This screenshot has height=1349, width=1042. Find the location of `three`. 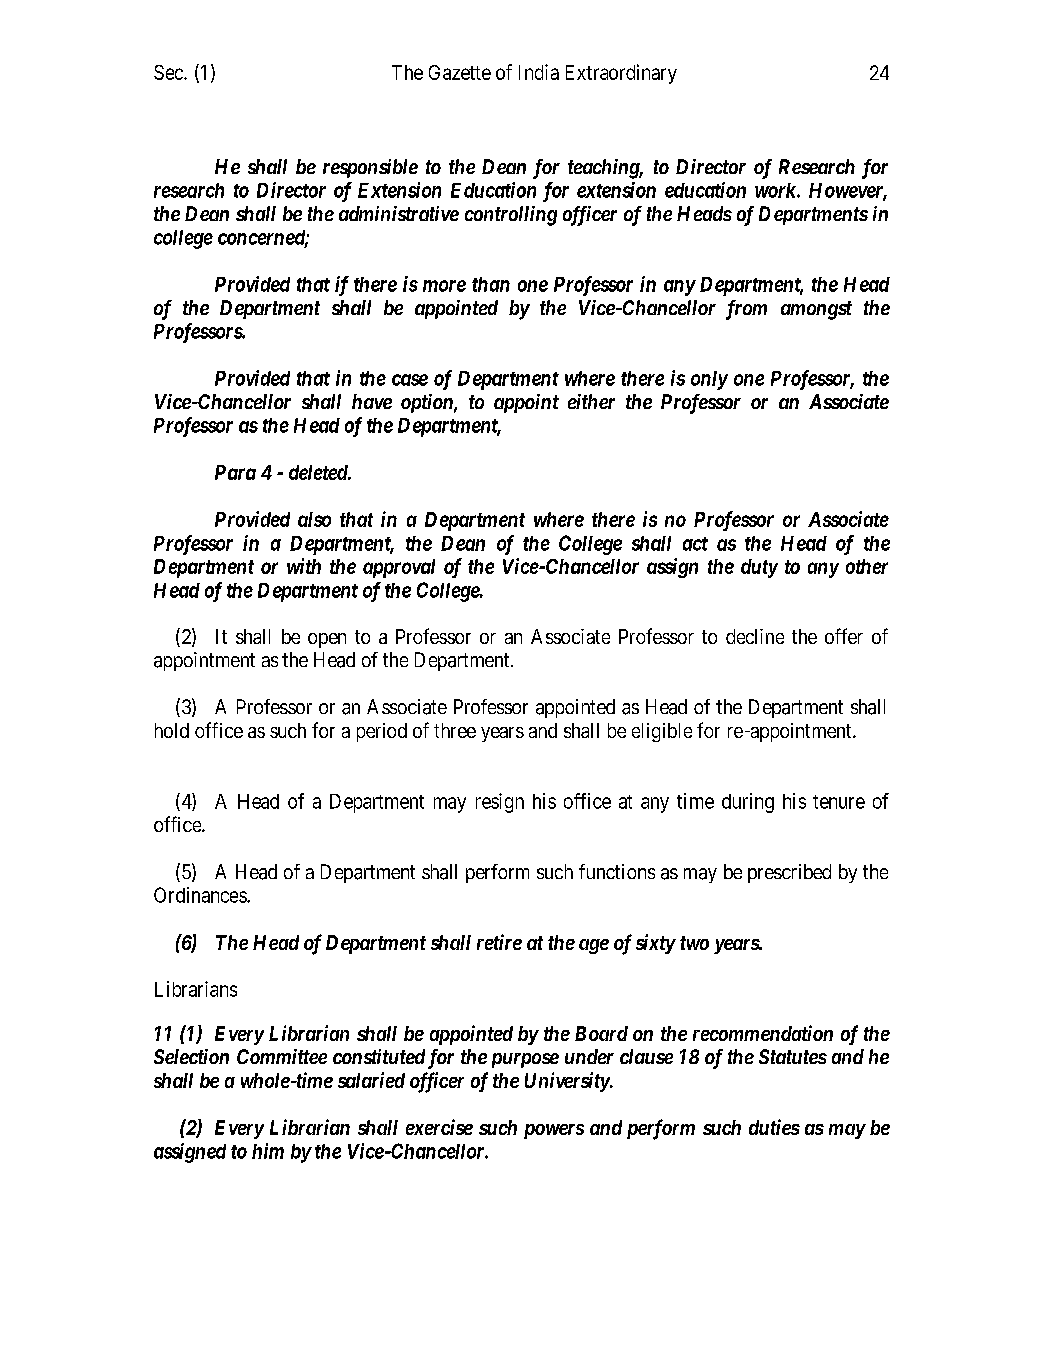

three is located at coordinates (455, 730).
